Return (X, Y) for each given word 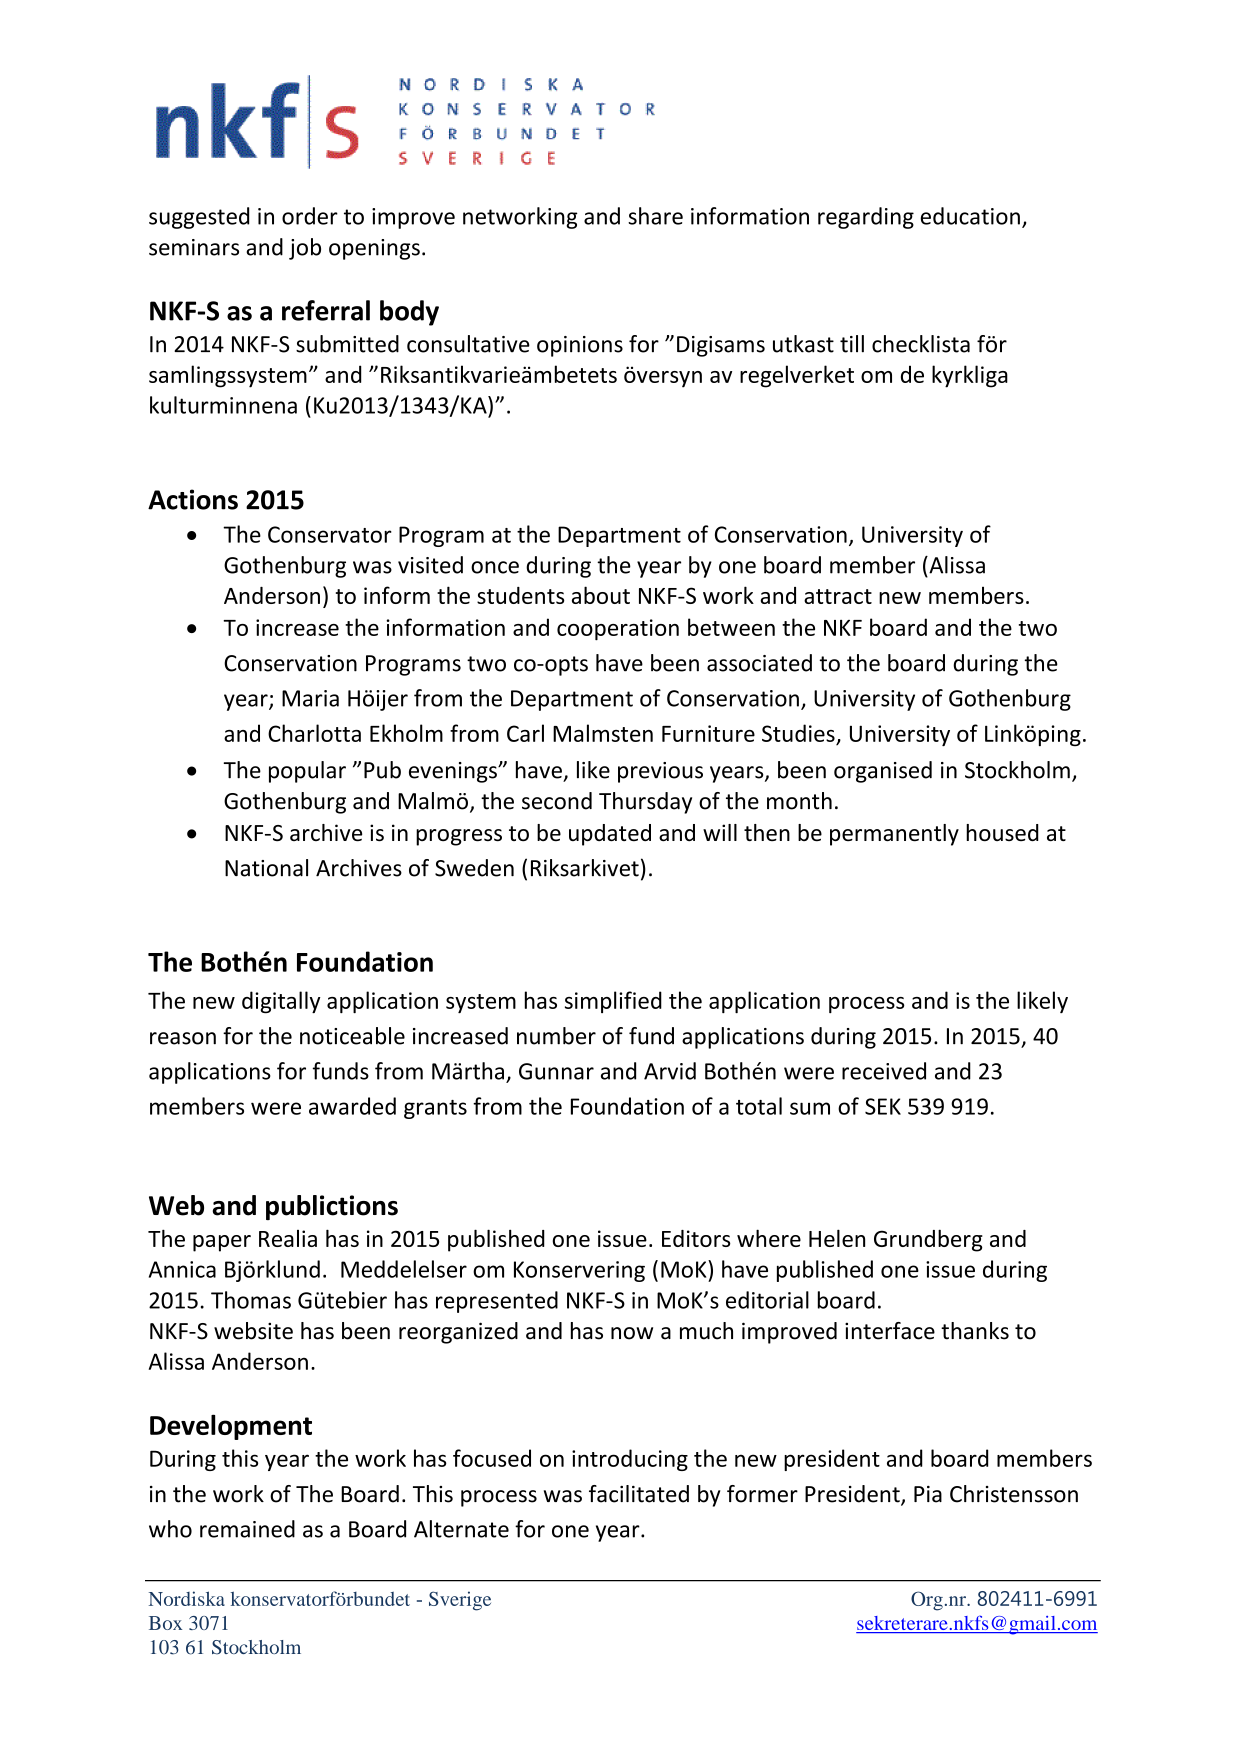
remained (247, 1529)
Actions (193, 499)
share (655, 216)
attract (838, 596)
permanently (894, 835)
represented (497, 1302)
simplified (613, 1002)
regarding (866, 218)
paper (222, 1243)
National (266, 868)
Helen (837, 1238)
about (601, 595)
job (305, 249)
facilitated (639, 1494)
